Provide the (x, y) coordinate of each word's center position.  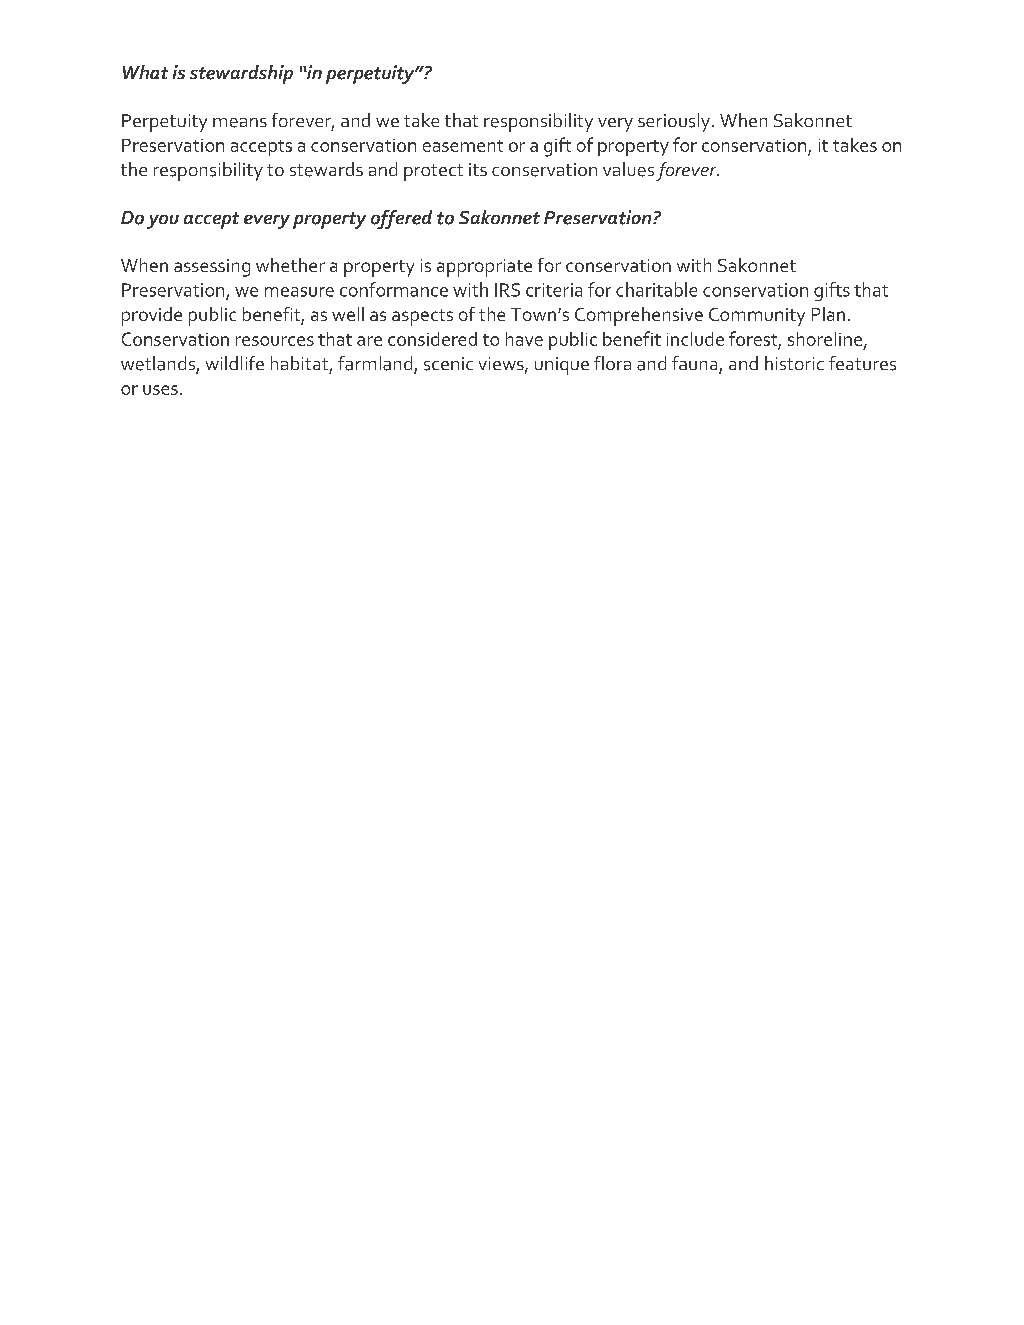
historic (794, 363)
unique (562, 366)
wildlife (235, 363)
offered (401, 219)
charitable (656, 289)
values (628, 169)
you (163, 222)
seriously (675, 122)
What (145, 72)
